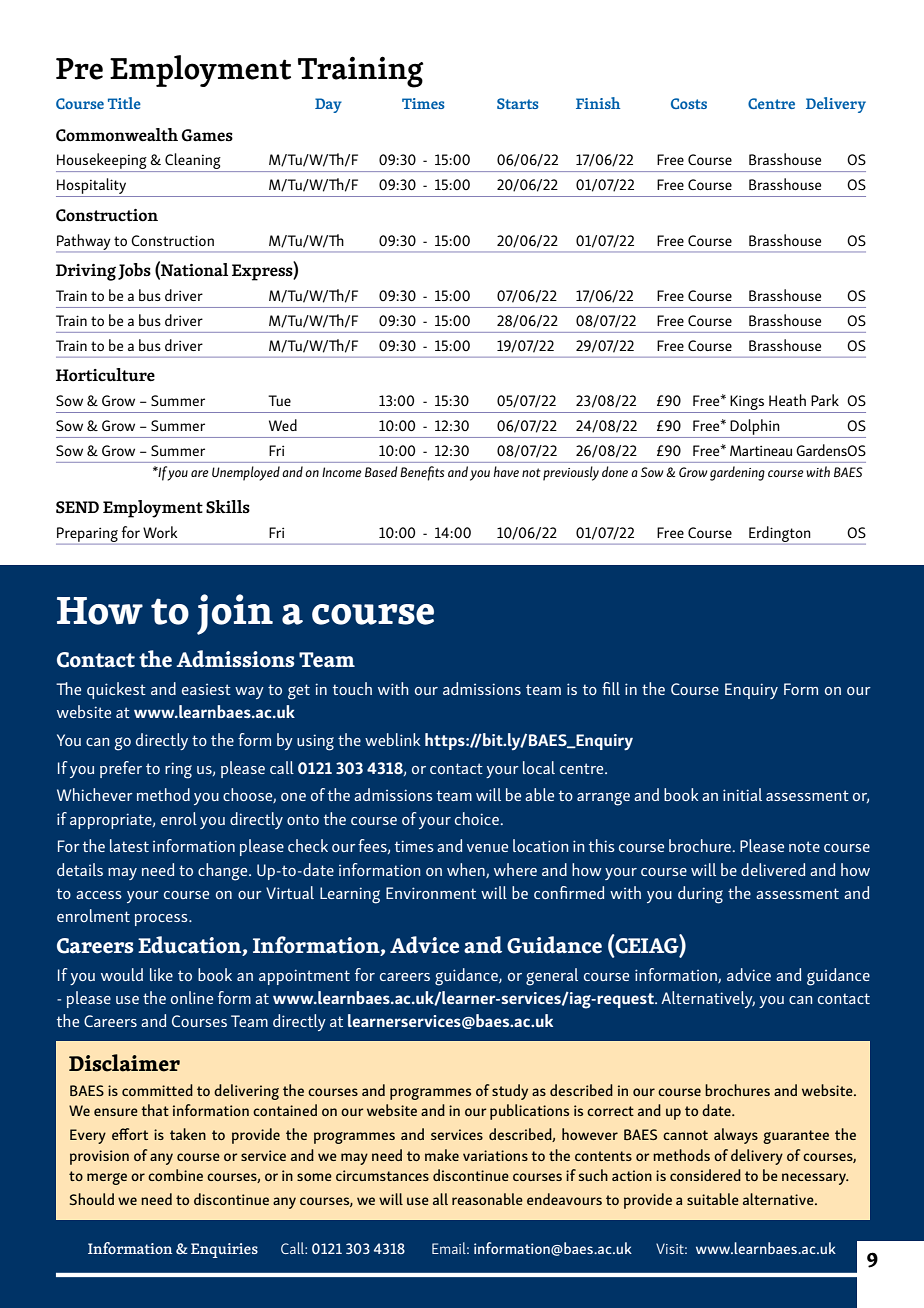  I want to click on easiest, so click(206, 689).
